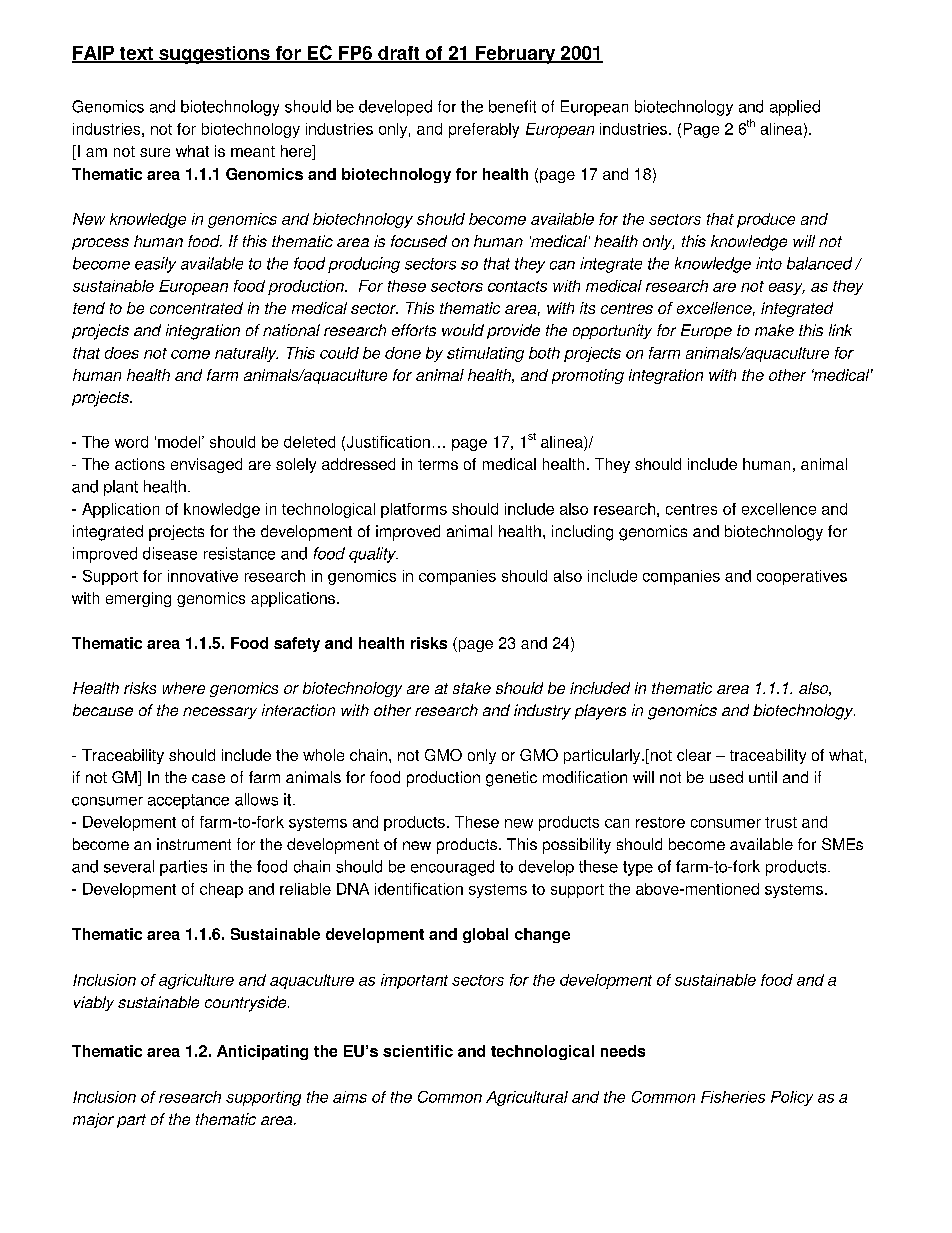  Describe the element at coordinates (512, 106) in the image. I see `benefit` at that location.
